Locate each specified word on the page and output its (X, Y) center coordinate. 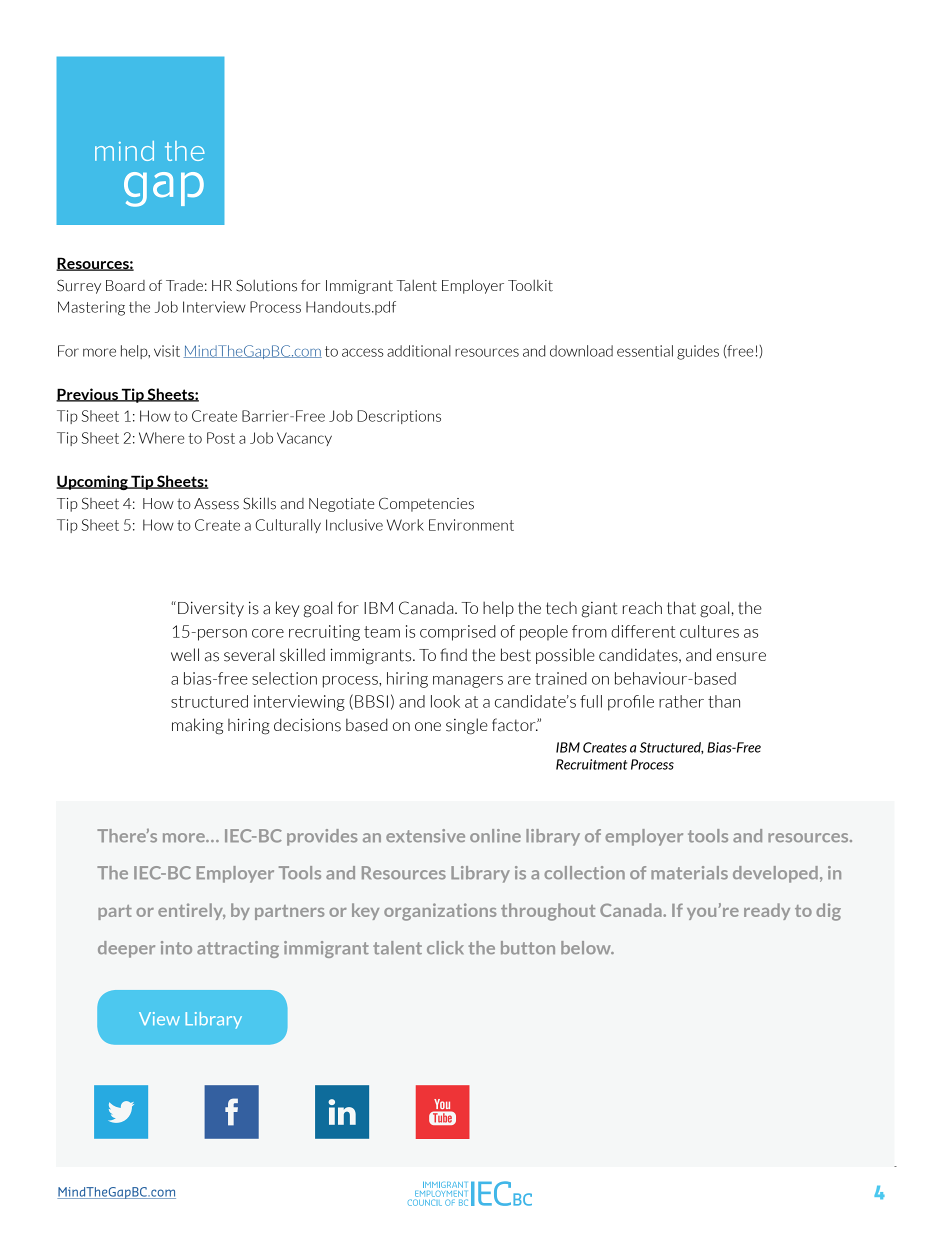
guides (698, 352)
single (467, 726)
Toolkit (530, 285)
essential (645, 351)
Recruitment (591, 764)
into (176, 948)
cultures (709, 631)
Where (162, 438)
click (445, 947)
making (197, 726)
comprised (458, 633)
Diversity (211, 609)
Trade (184, 286)
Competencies (426, 504)
